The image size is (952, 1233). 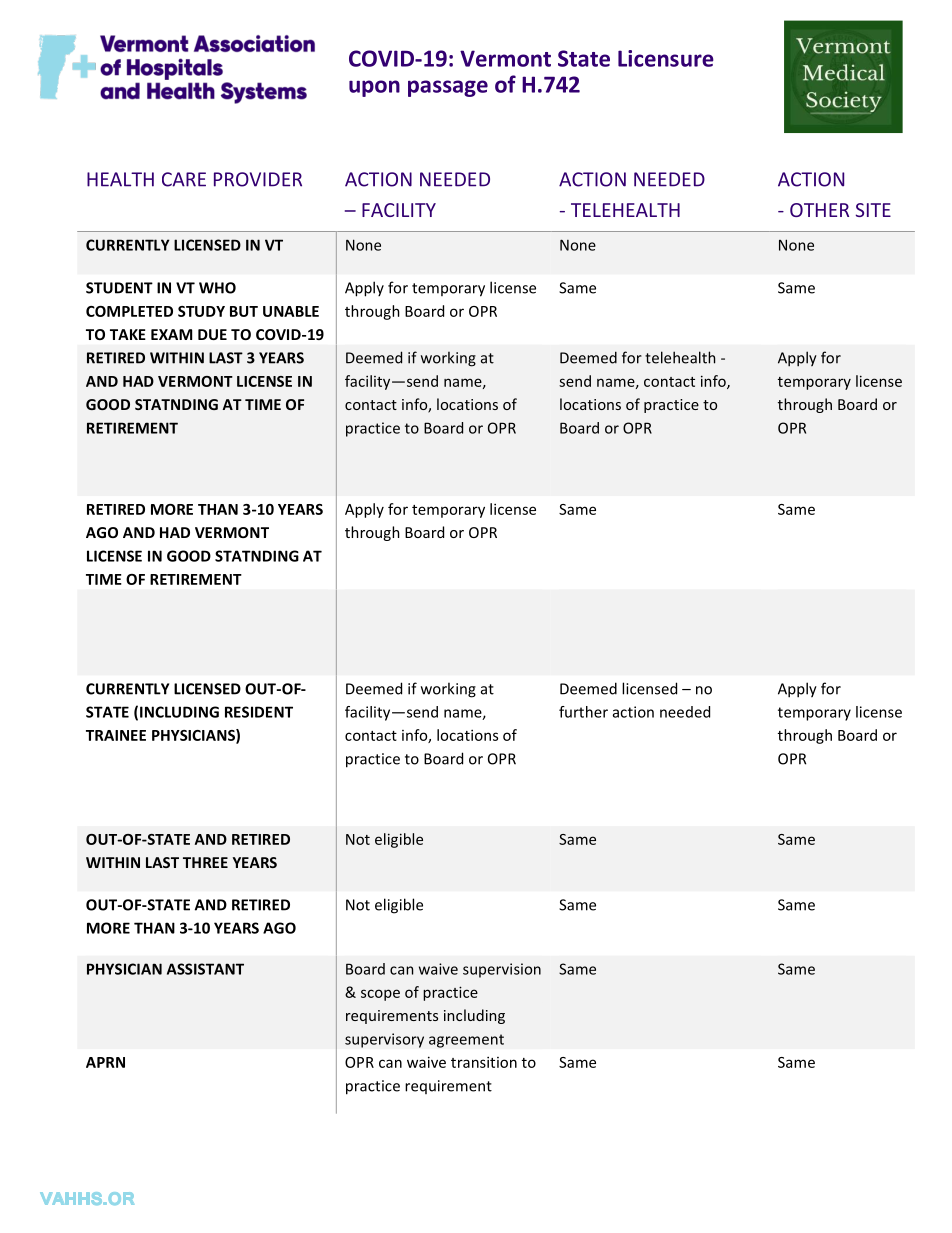 What do you see at coordinates (466, 1041) in the screenshot?
I see `agreement` at bounding box center [466, 1041].
